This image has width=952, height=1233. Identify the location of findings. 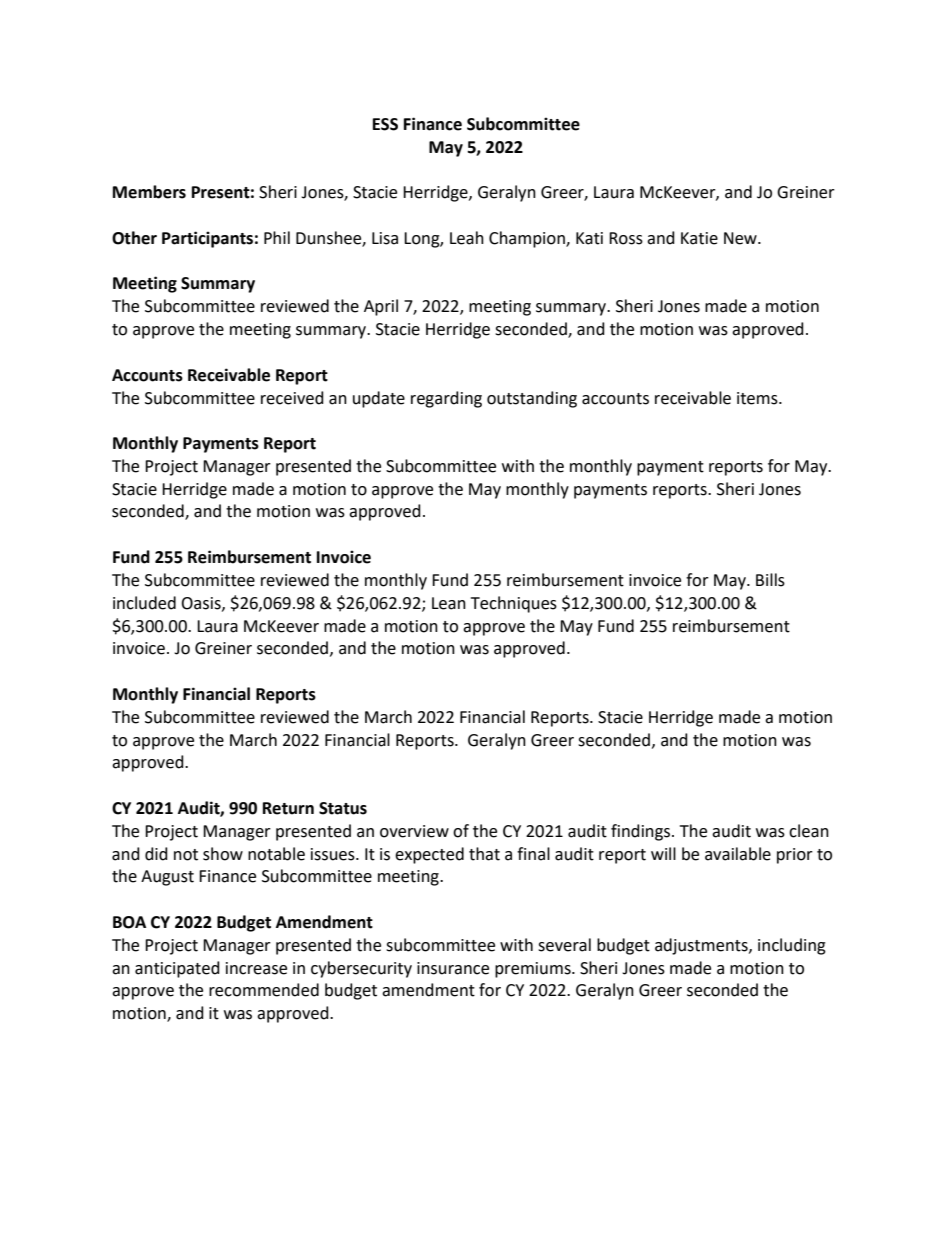
(642, 832).
